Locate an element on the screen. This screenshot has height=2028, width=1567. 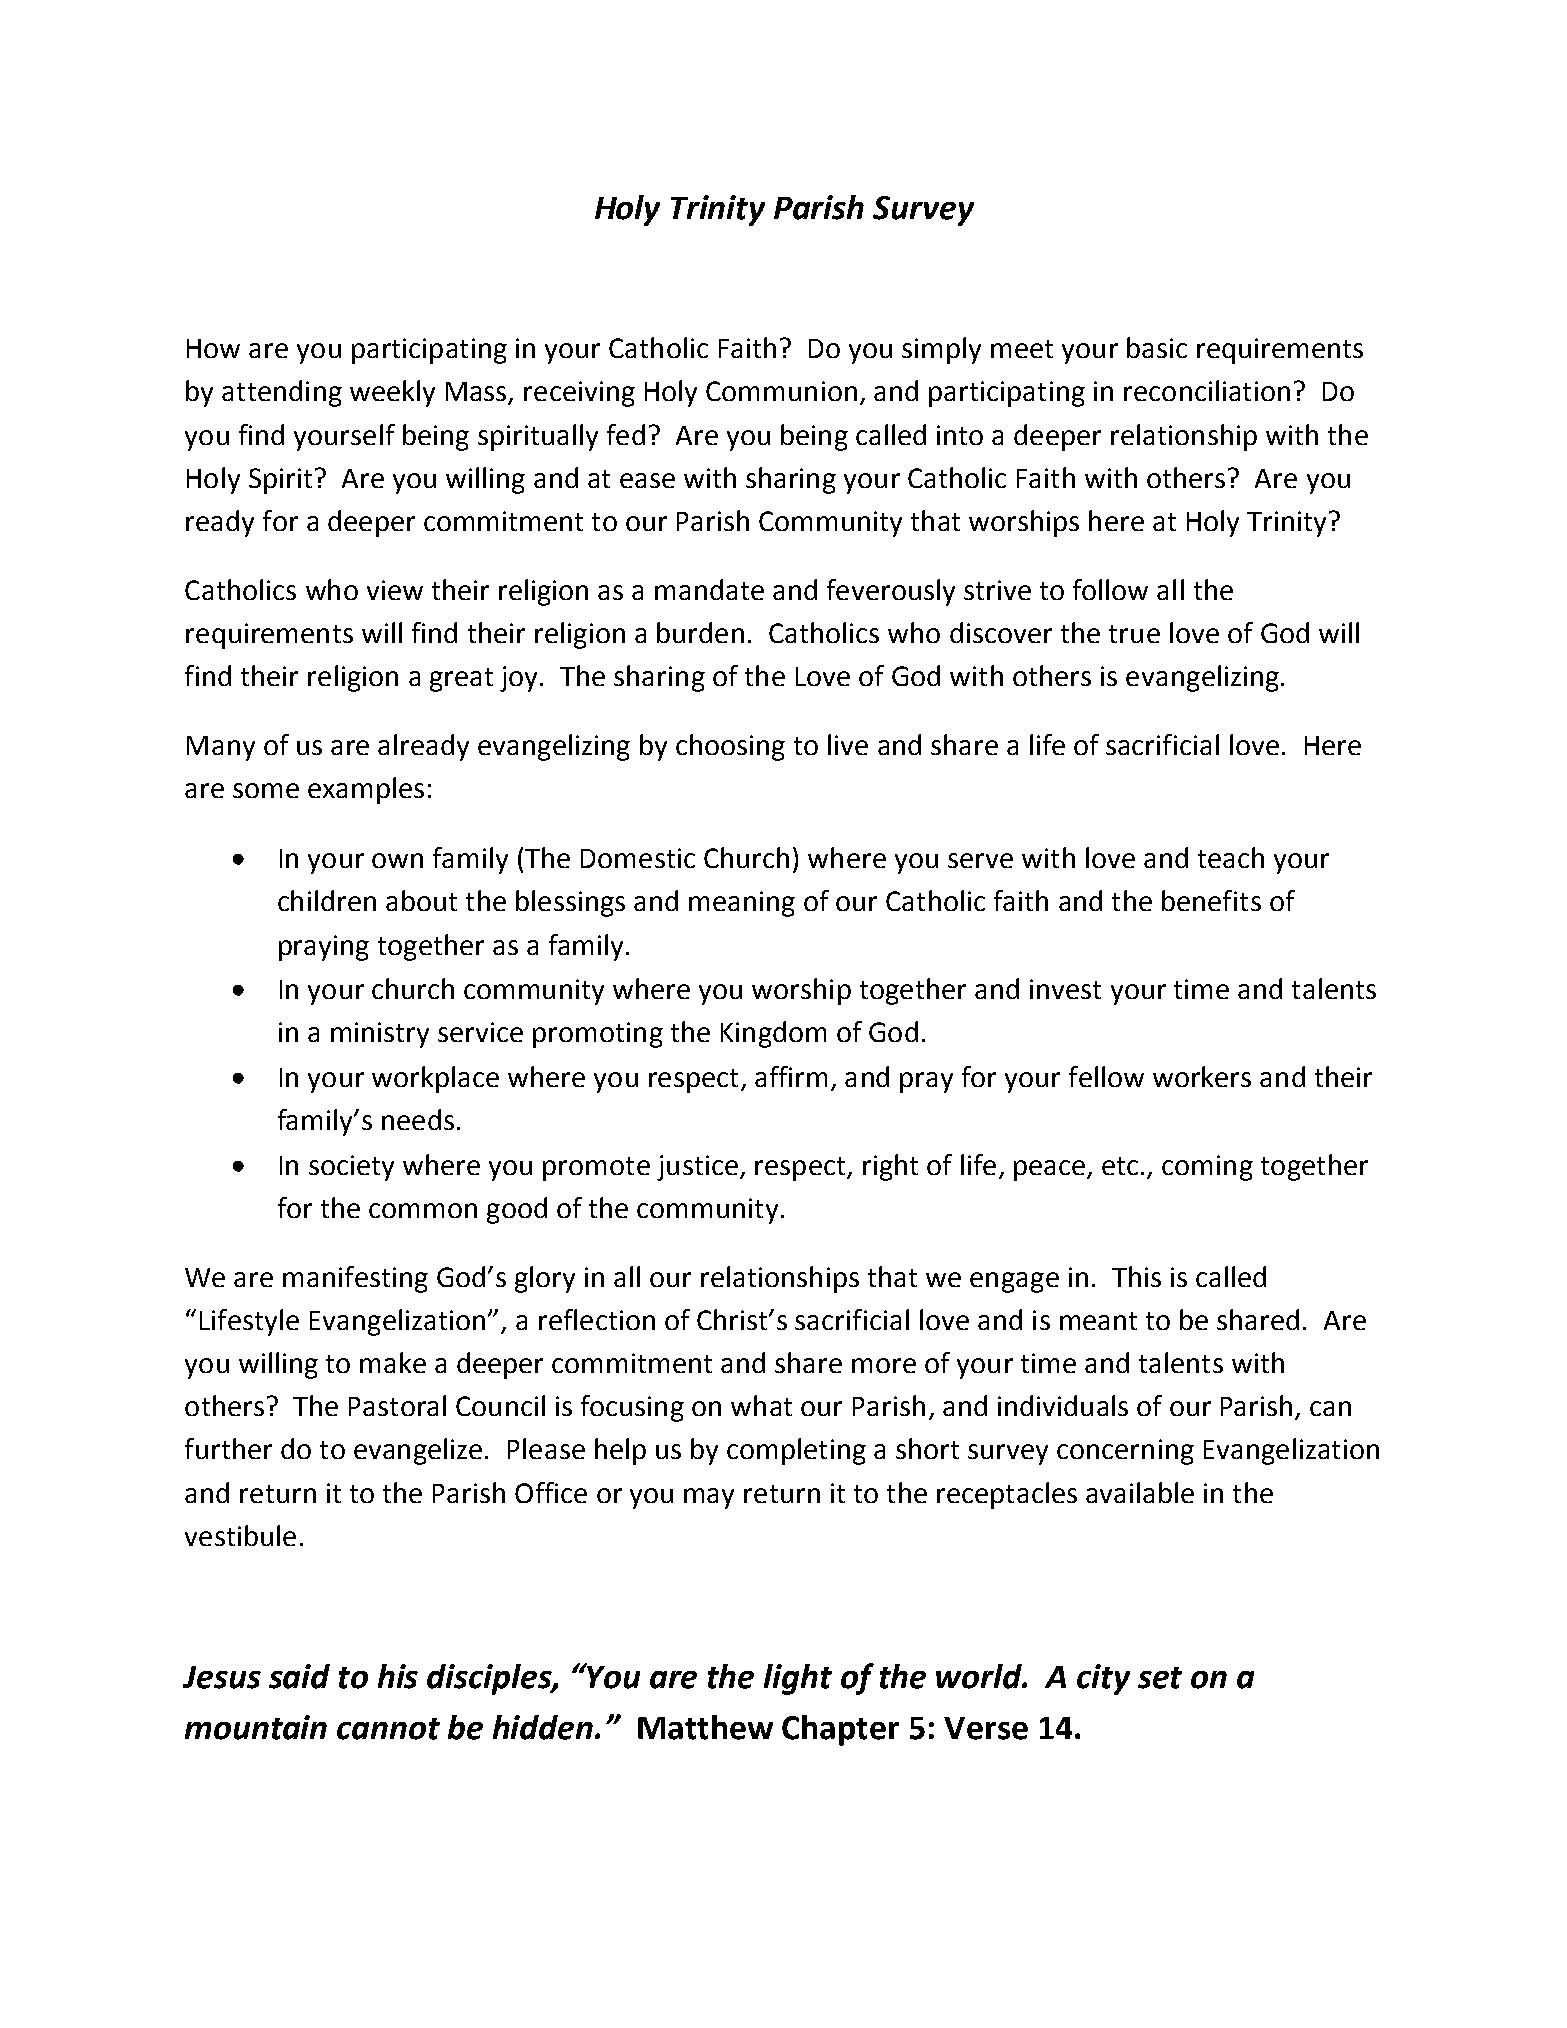
ministry is located at coordinates (380, 1035).
